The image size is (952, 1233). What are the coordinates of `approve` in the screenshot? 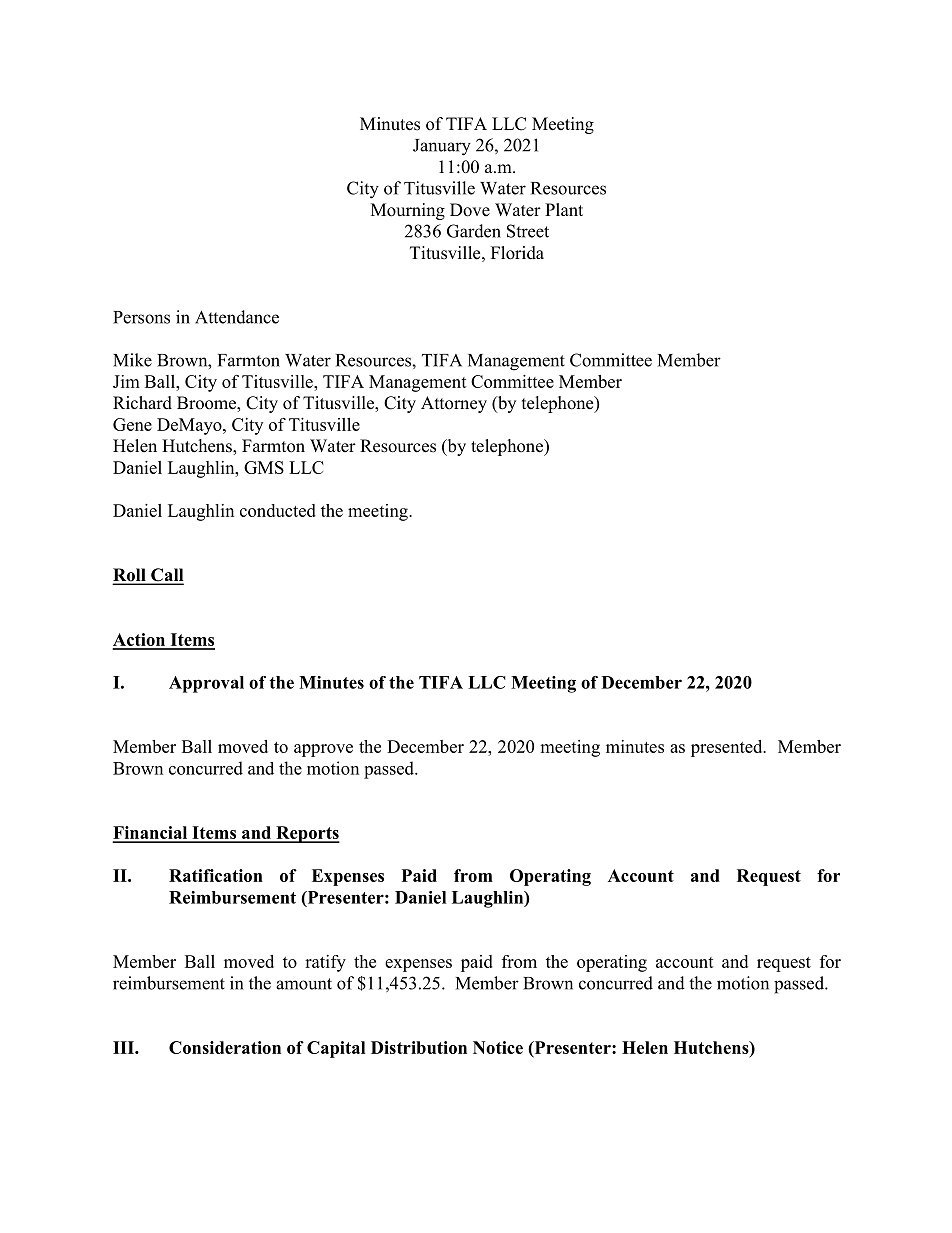 It's located at (323, 750).
